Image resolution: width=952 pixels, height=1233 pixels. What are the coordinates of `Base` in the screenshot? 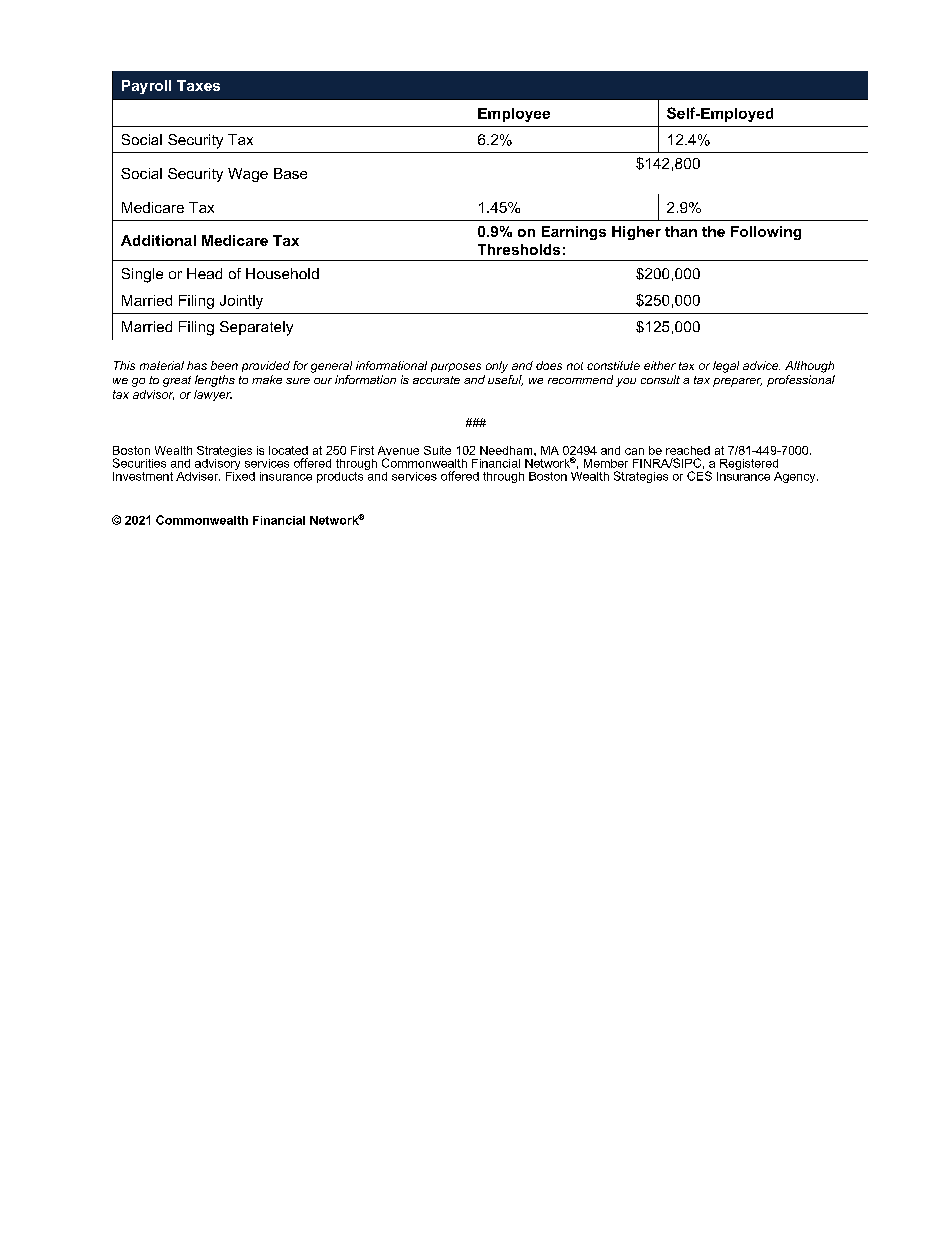 It's located at (290, 173).
